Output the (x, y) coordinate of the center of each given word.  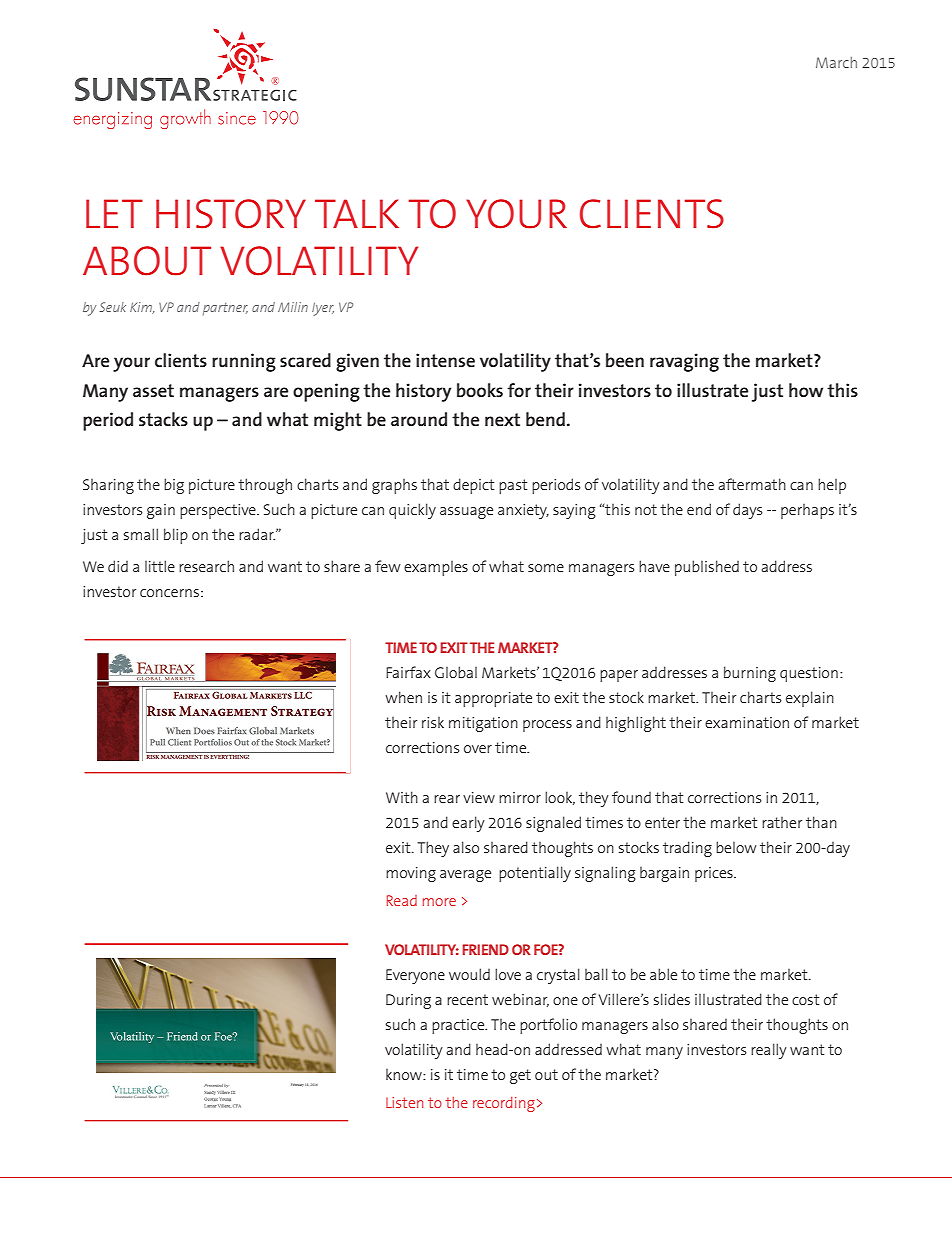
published (707, 568)
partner (225, 309)
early (468, 824)
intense (445, 360)
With (402, 797)
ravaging (684, 362)
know (405, 1074)
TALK (357, 213)
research (206, 566)
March (836, 62)
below (736, 847)
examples (436, 568)
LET (114, 213)
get (520, 1076)
